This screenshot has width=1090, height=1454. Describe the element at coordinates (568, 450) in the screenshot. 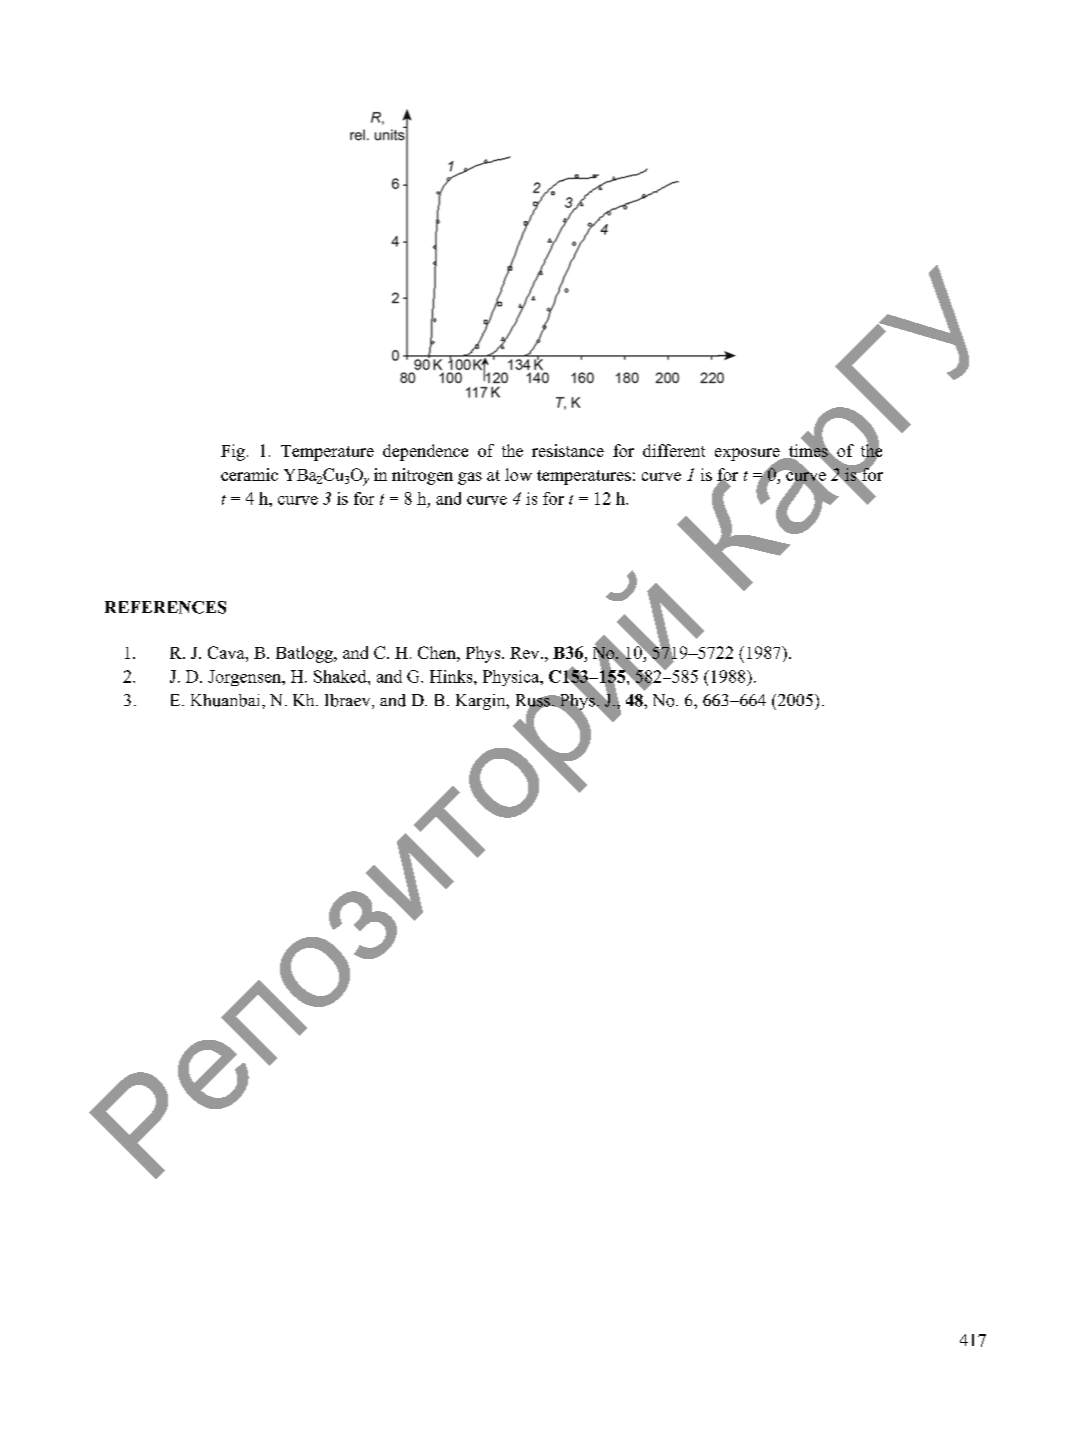

I see `resistance` at that location.
